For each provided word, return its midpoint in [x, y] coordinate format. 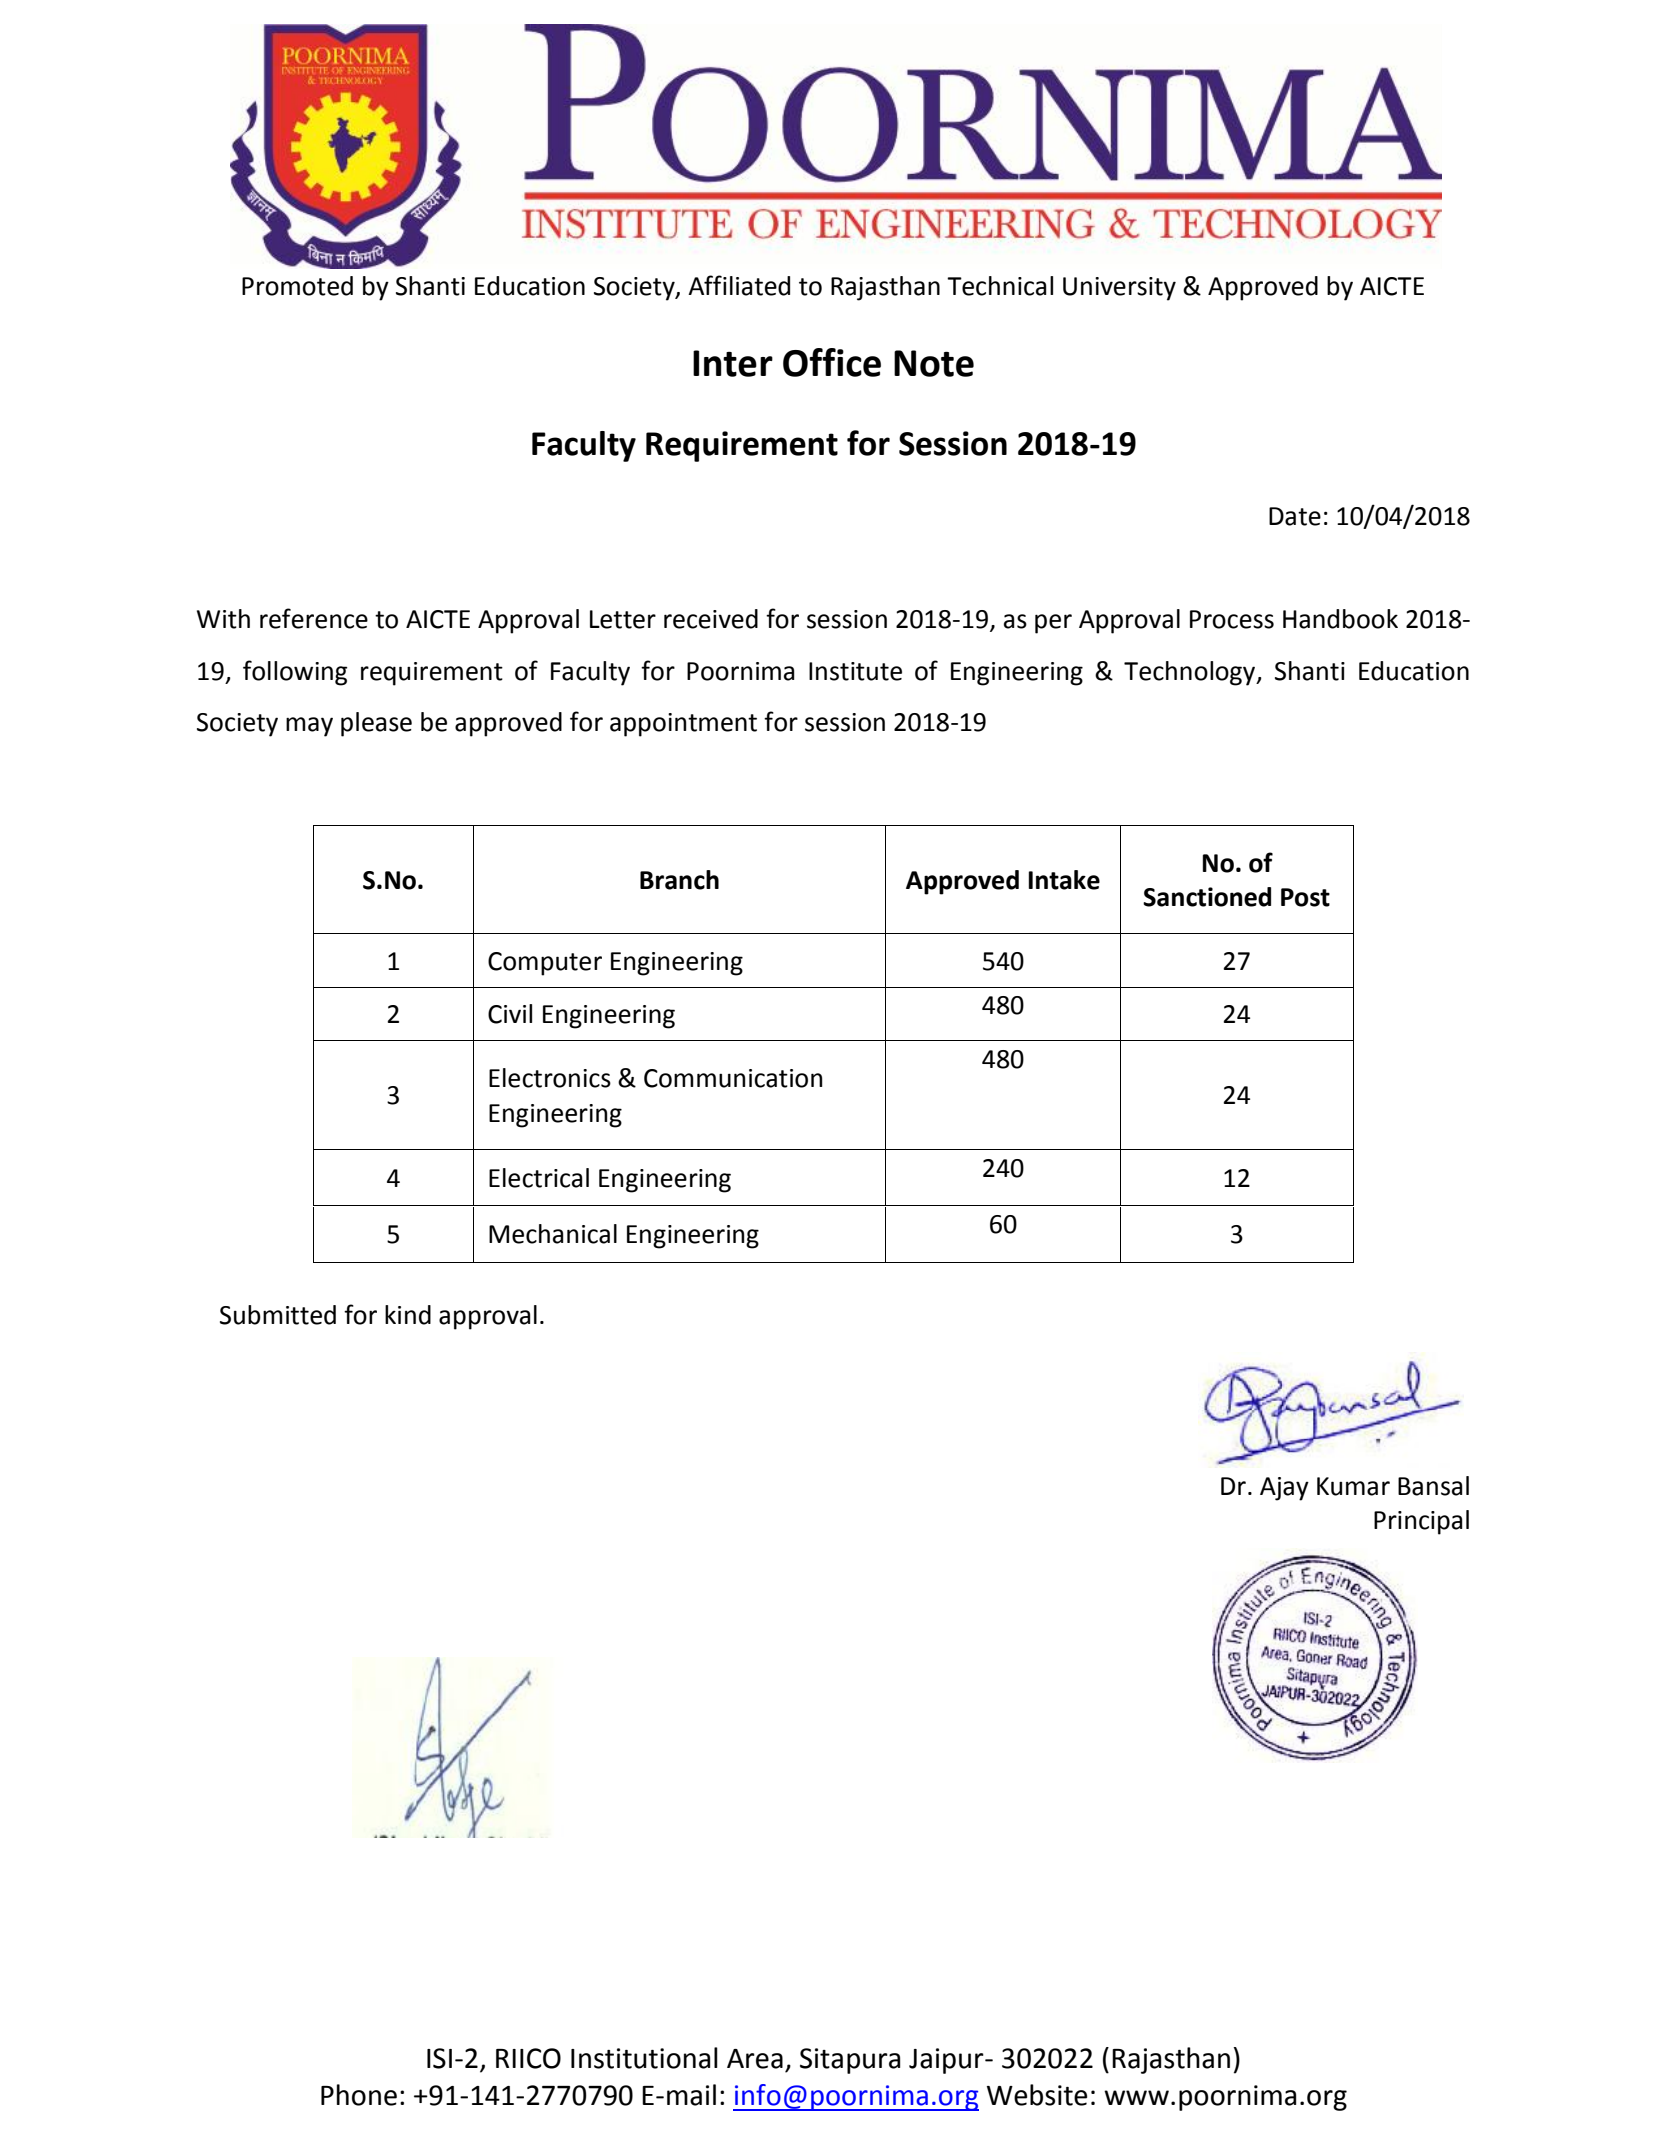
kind [408, 1315]
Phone [359, 2095]
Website [1037, 2095]
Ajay [1284, 1489]
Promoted [297, 286]
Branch [679, 880]
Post [1305, 897]
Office [832, 362]
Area [755, 2059]
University [1119, 289]
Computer [545, 964]
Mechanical [553, 1234]
